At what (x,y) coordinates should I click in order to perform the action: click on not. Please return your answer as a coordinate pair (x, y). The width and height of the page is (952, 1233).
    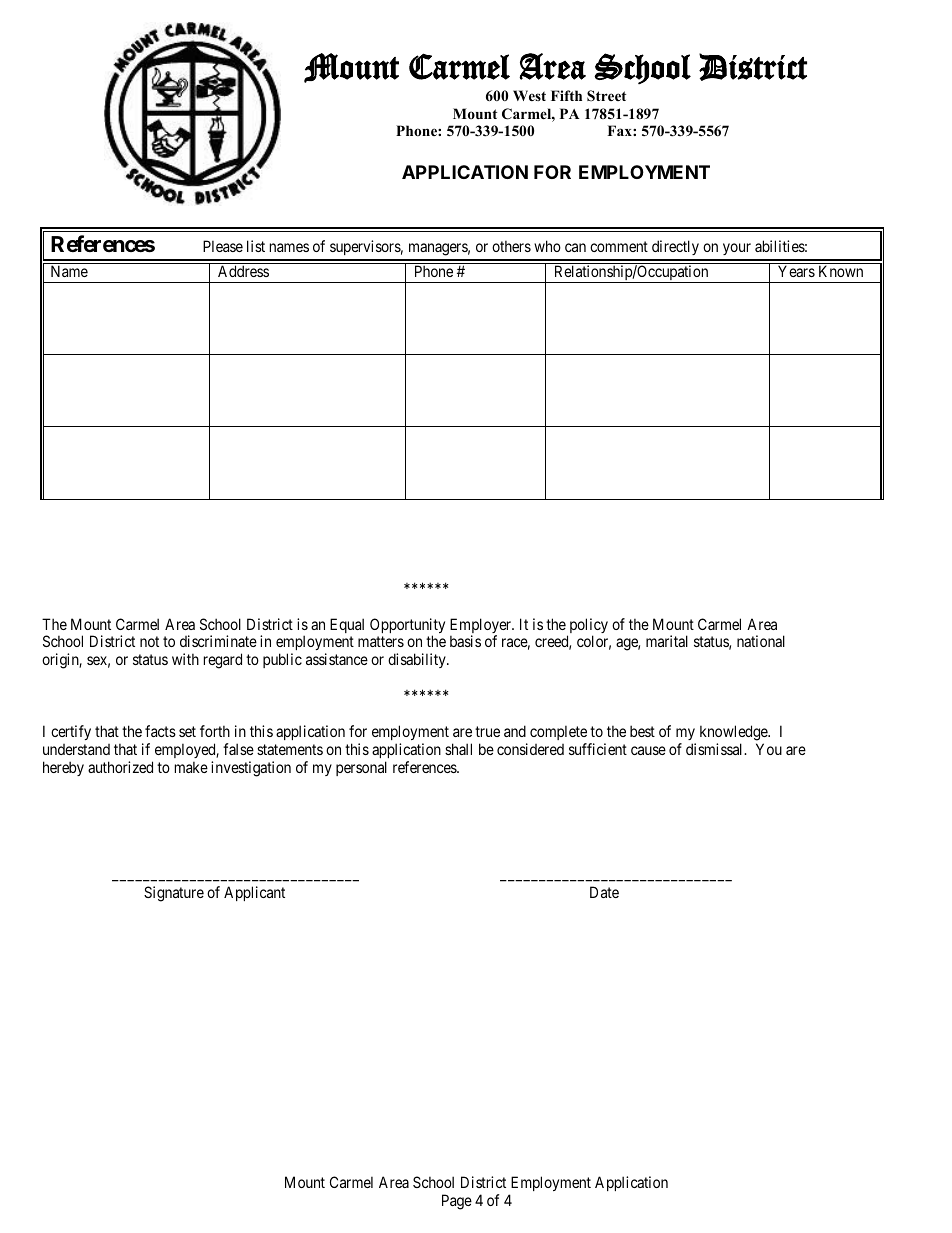
    Looking at the image, I should click on (149, 642).
